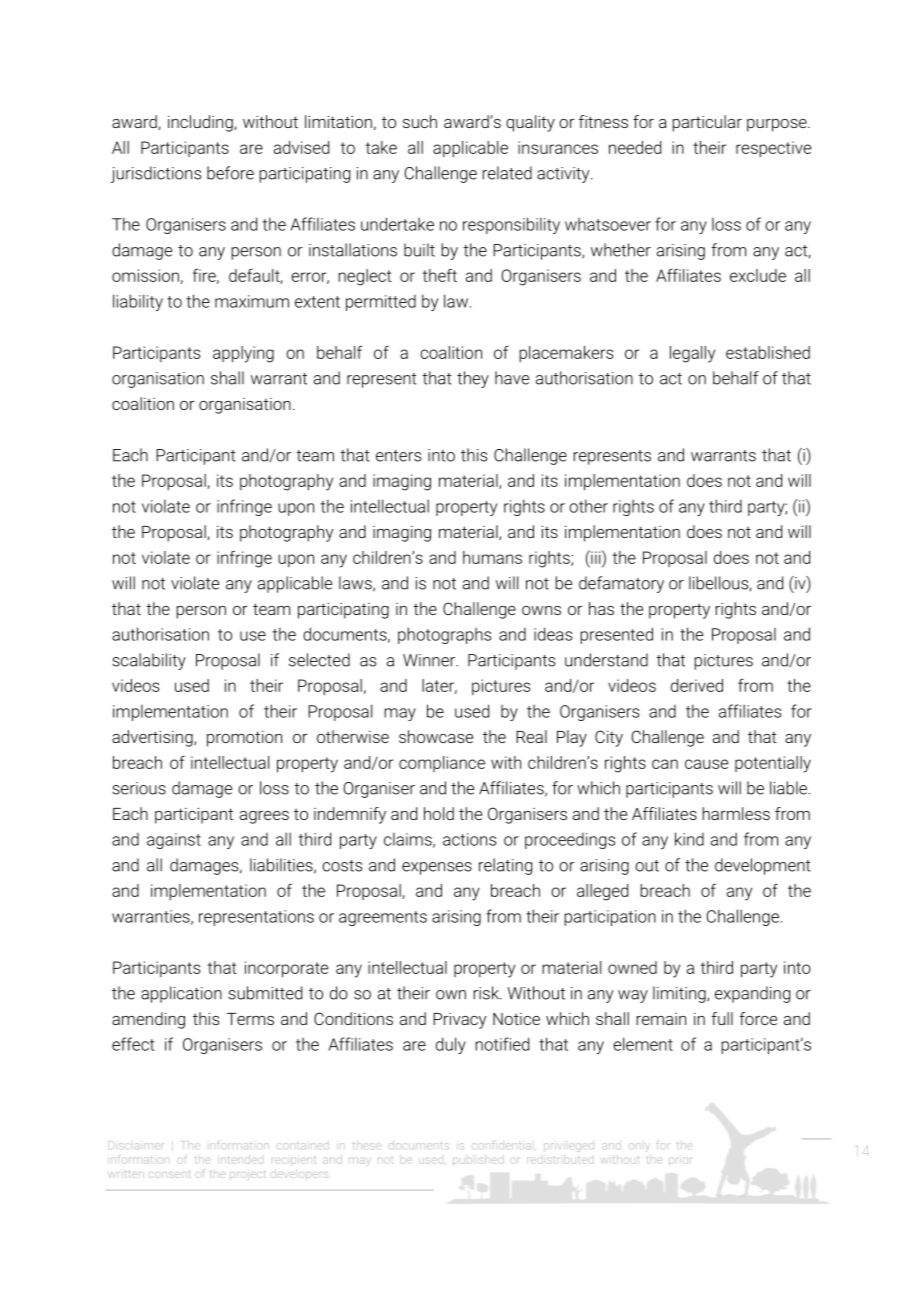 The image size is (924, 1308). Describe the element at coordinates (492, 557) in the screenshot. I see `humans` at that location.
